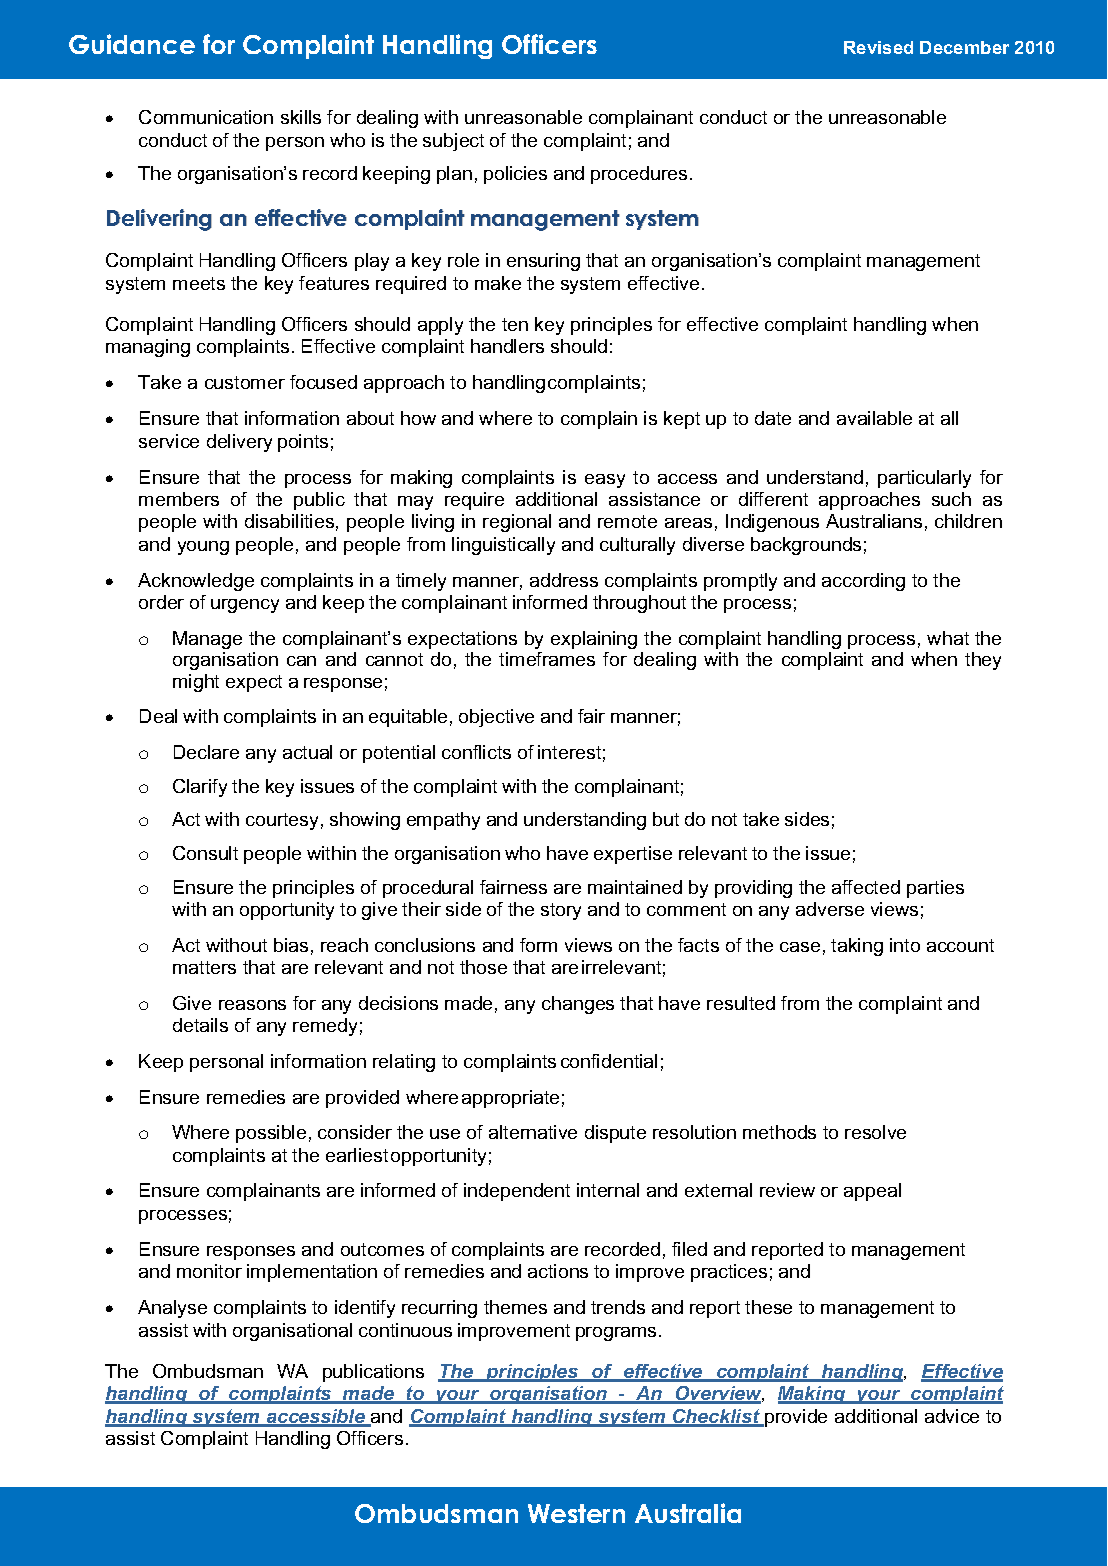  What do you see at coordinates (515, 175) in the page?
I see `policies` at bounding box center [515, 175].
